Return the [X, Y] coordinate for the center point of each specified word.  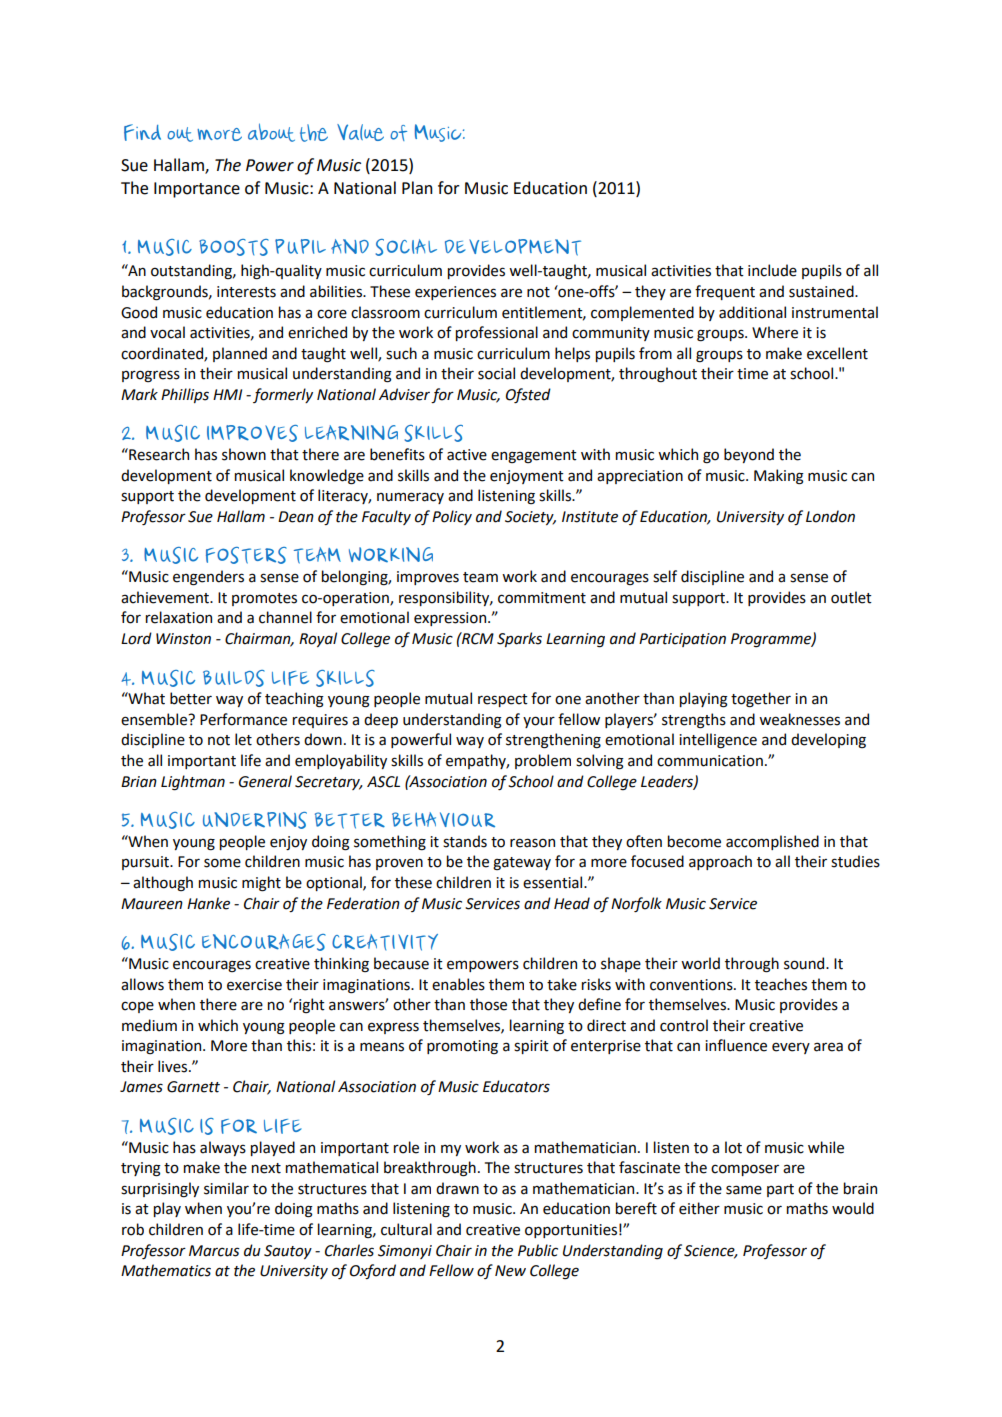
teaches [781, 984]
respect [503, 700]
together [761, 700]
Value [360, 132]
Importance [197, 190]
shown [244, 454]
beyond [749, 455]
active [467, 455]
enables [458, 984]
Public [538, 1250]
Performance [243, 719]
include [772, 270]
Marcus [214, 1251]
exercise [254, 985]
